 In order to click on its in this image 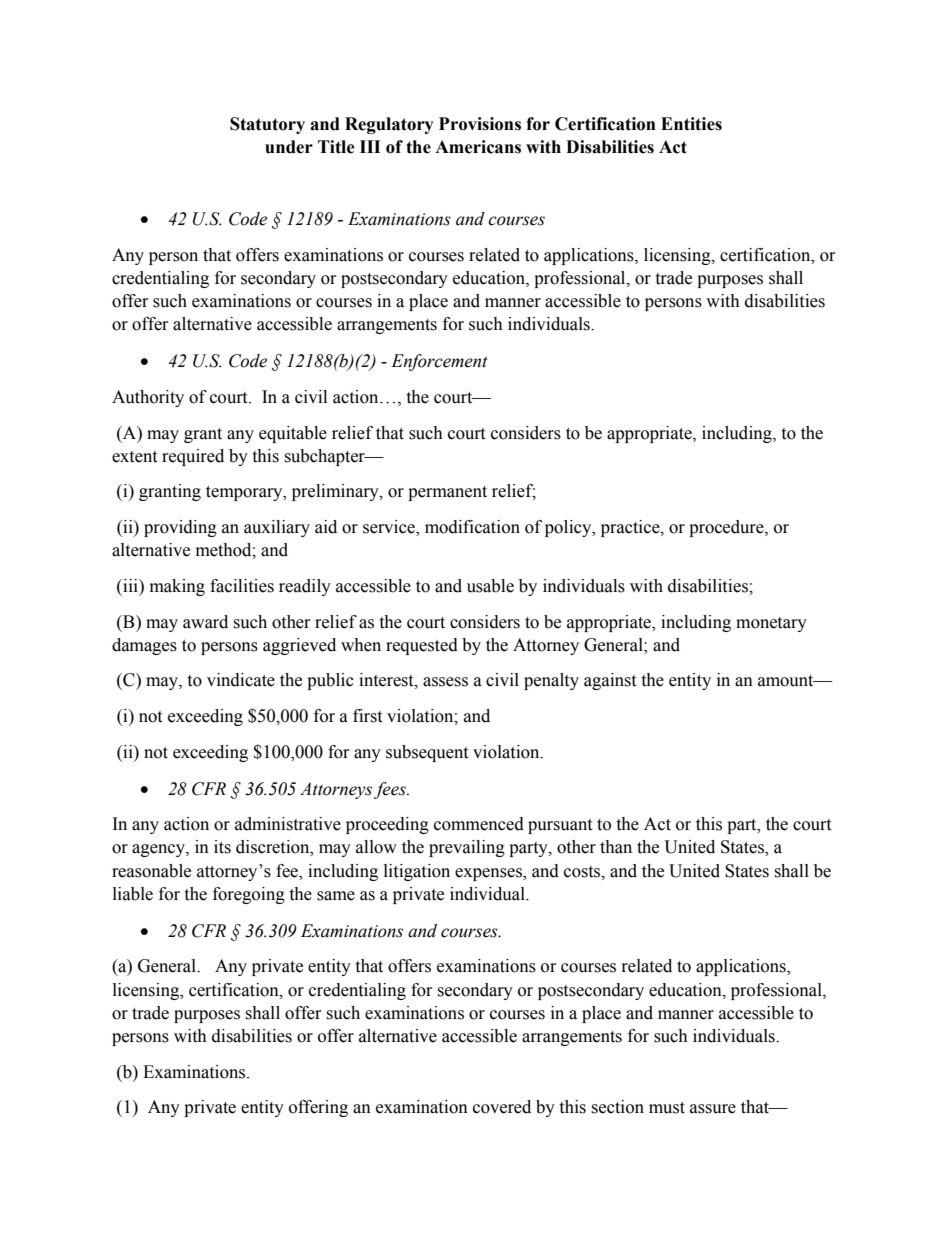, I will do `click(222, 847)`.
